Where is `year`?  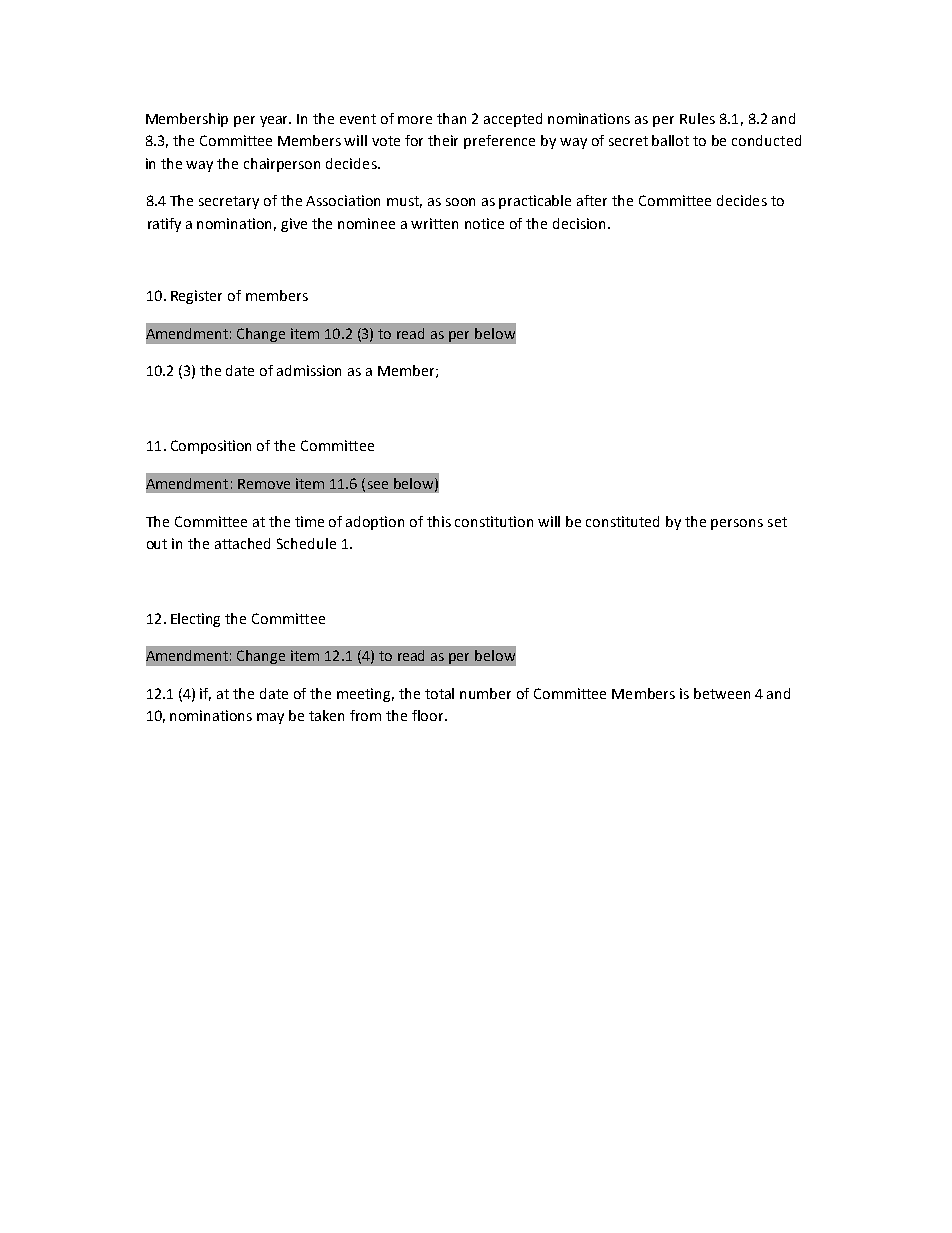 year is located at coordinates (275, 121).
